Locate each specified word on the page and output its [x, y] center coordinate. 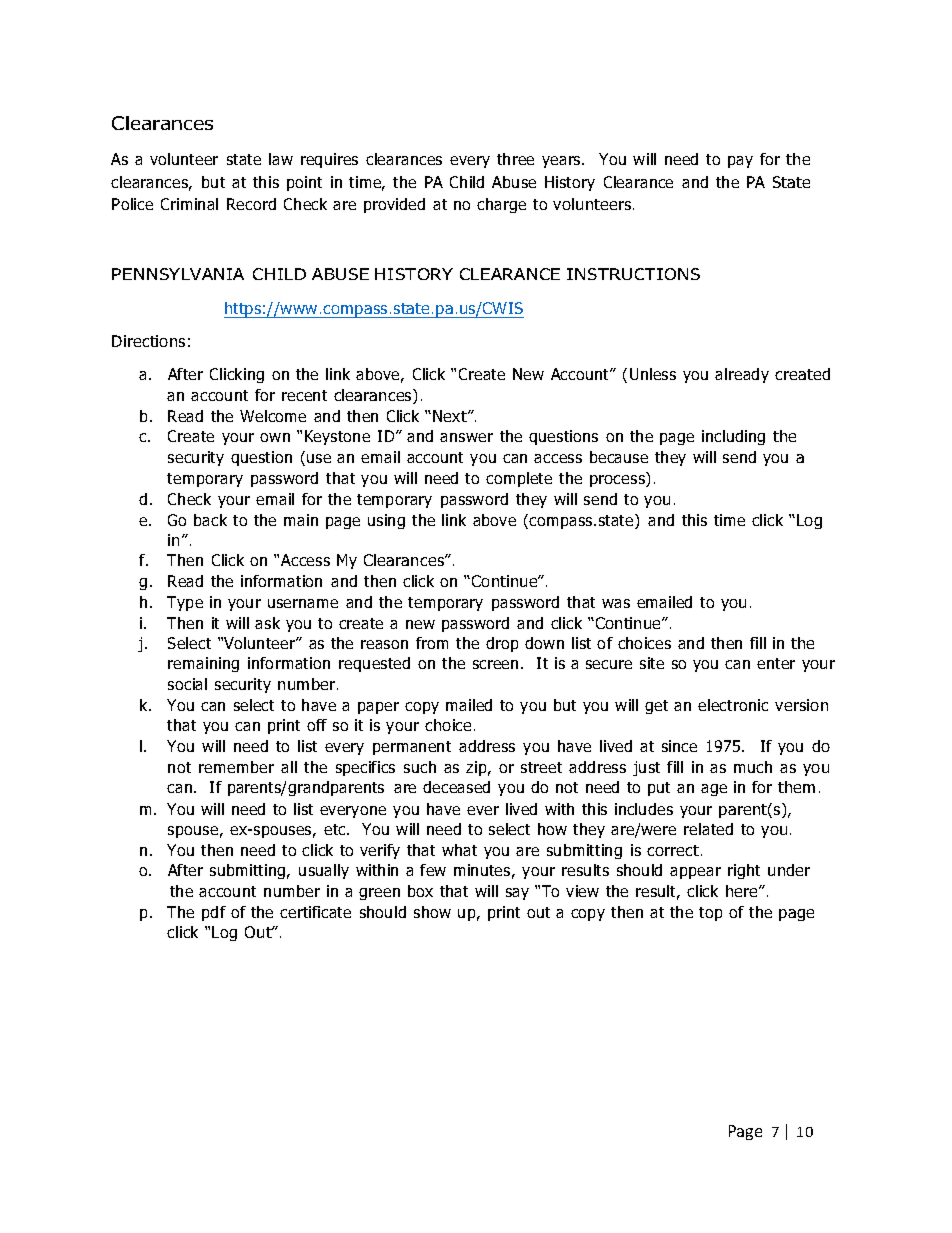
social [187, 684]
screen [495, 664]
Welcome [273, 416]
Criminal [189, 204]
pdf [214, 913]
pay [740, 162]
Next [451, 416]
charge [501, 205]
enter [776, 663]
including [733, 437]
